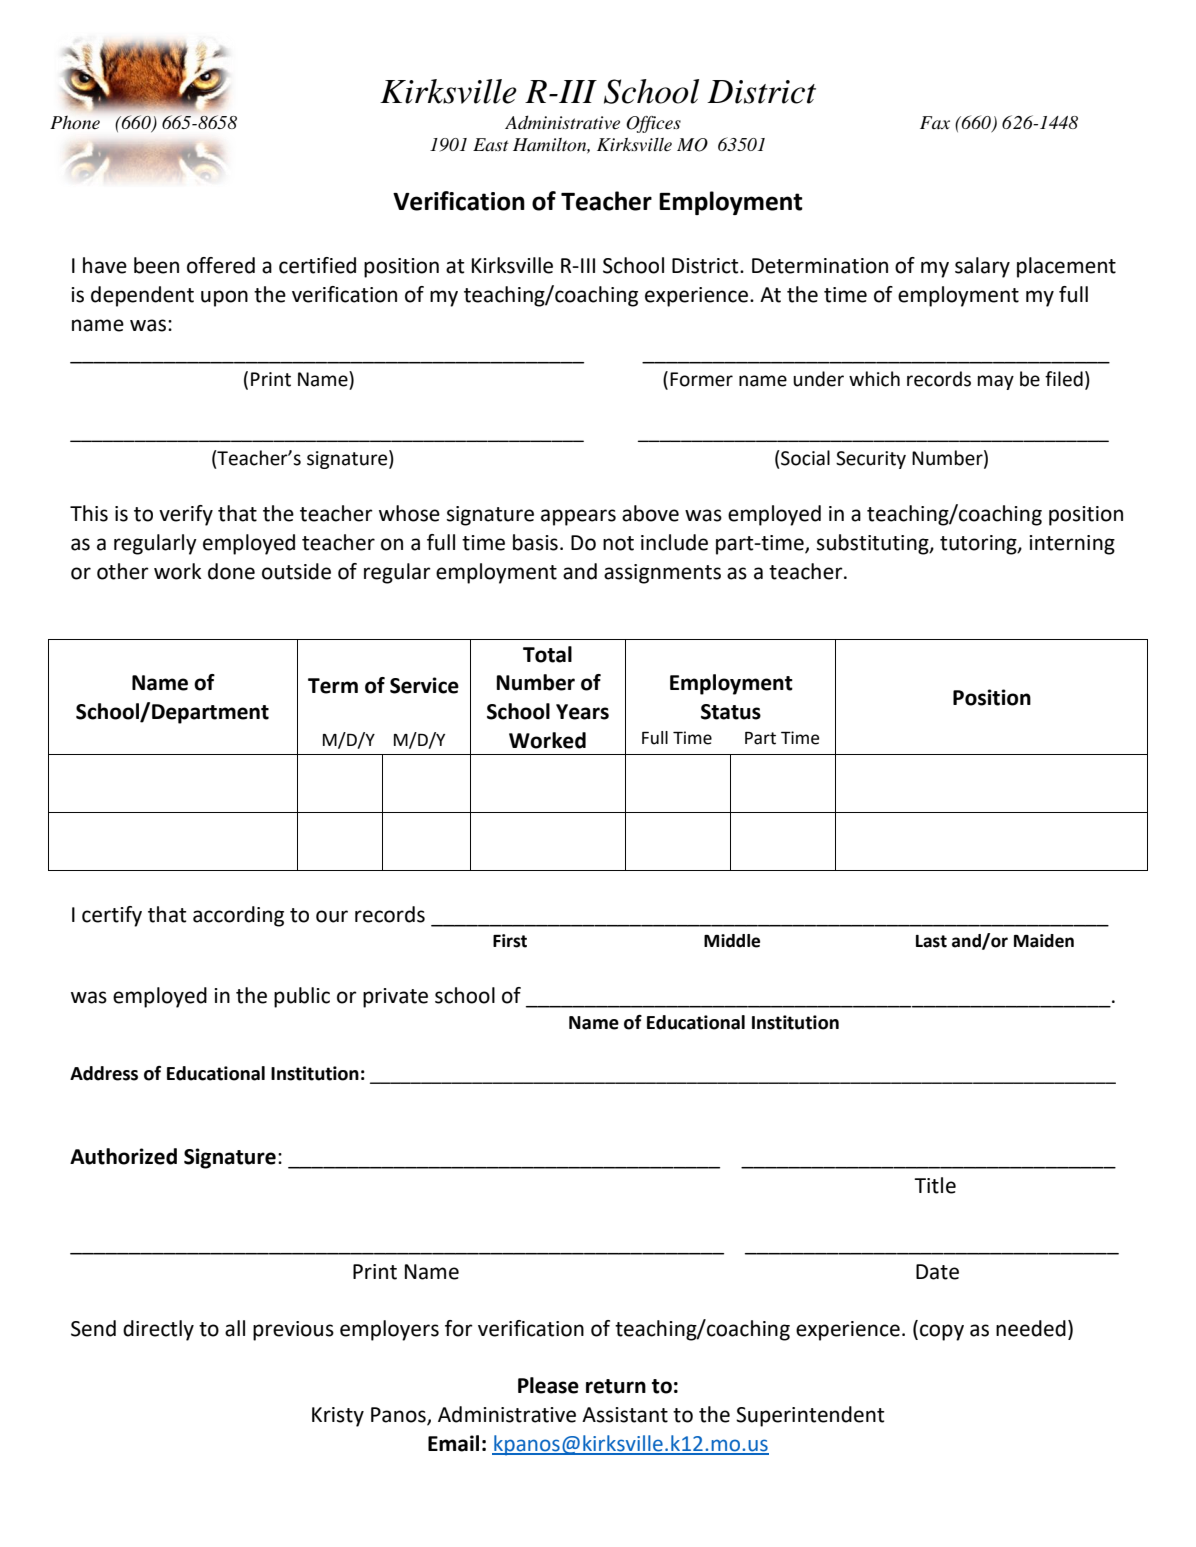 The width and height of the image is (1196, 1547). Describe the element at coordinates (935, 122) in the image. I see `Fax` at that location.
